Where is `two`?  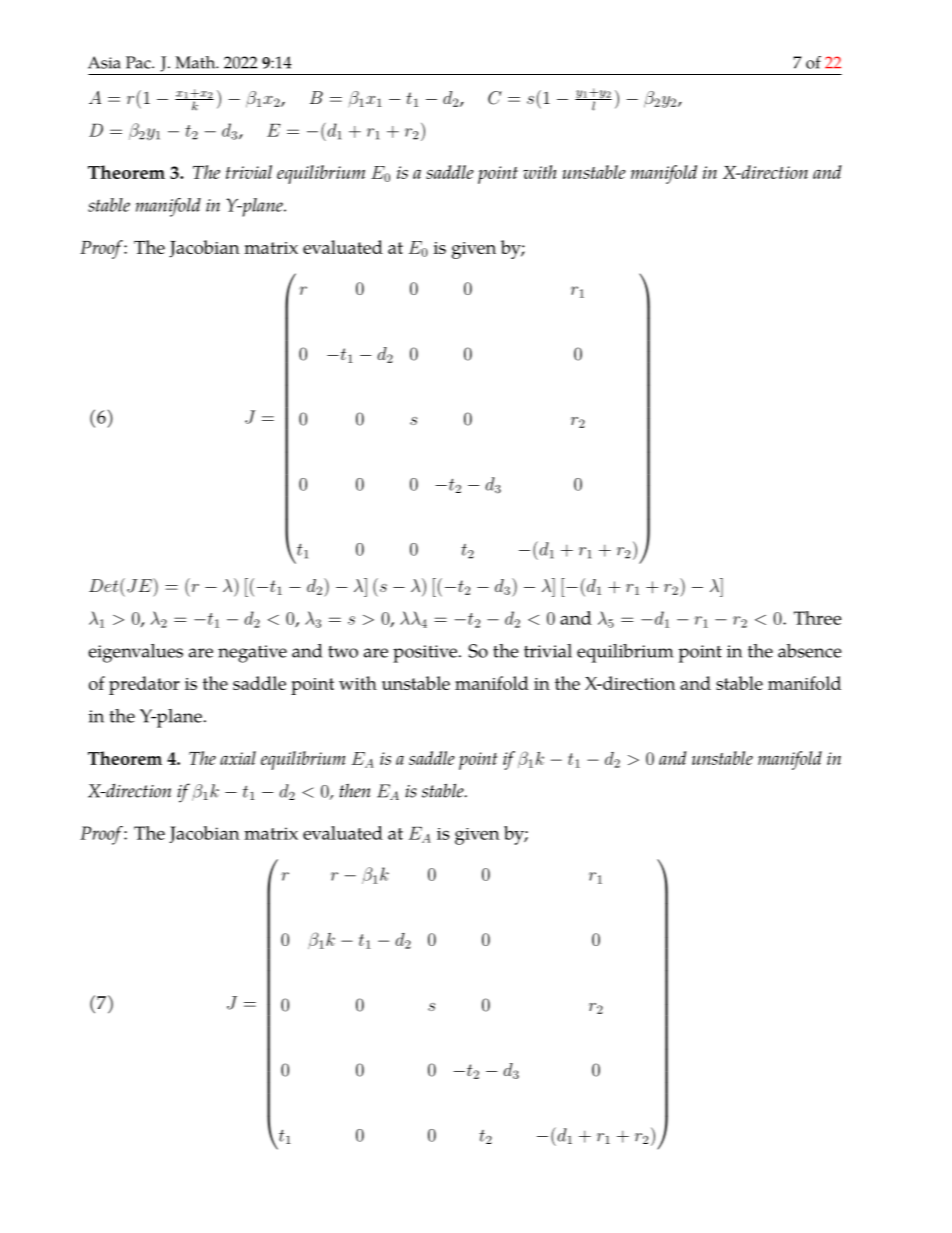 two is located at coordinates (343, 652).
